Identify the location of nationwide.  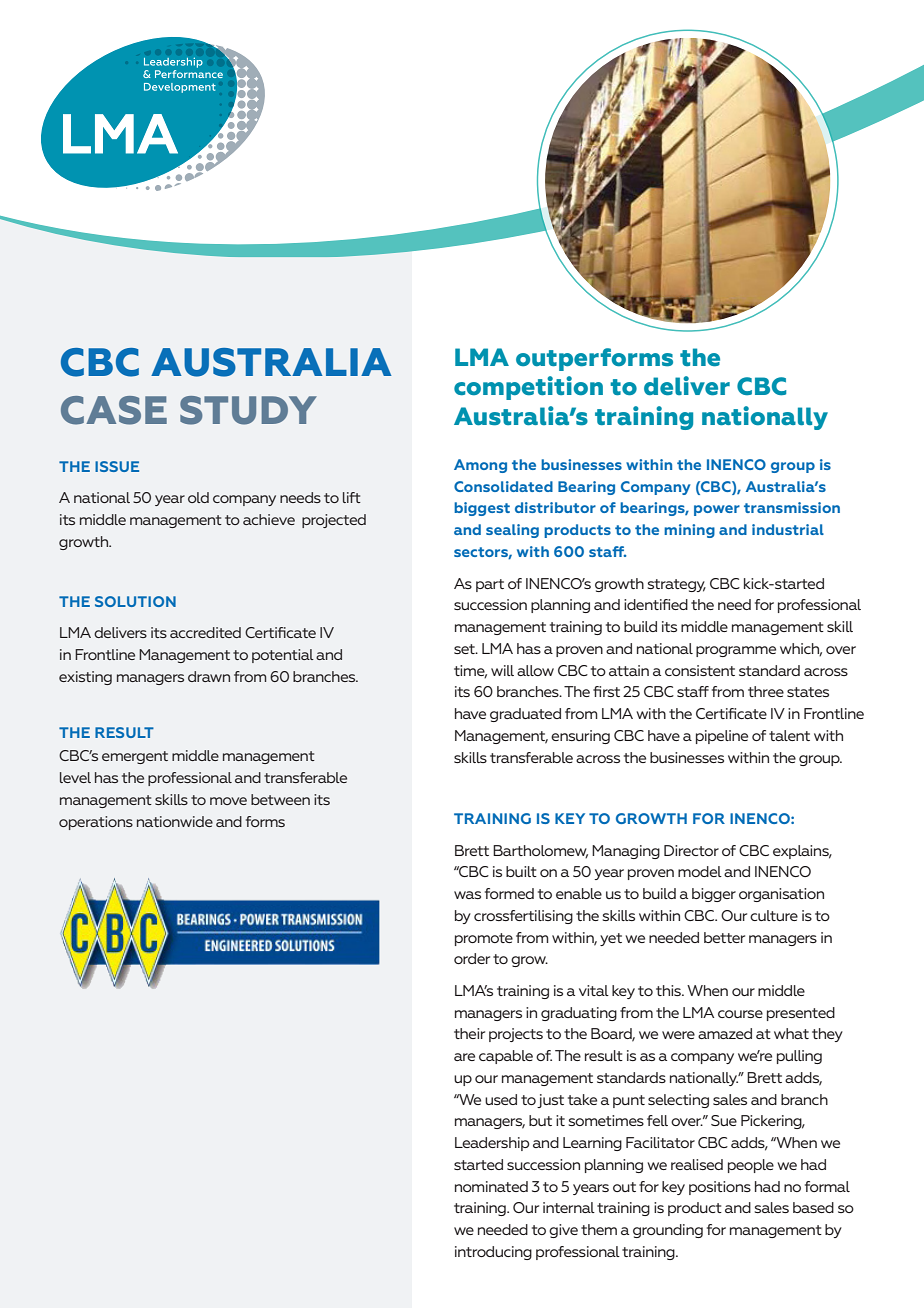
(175, 821).
